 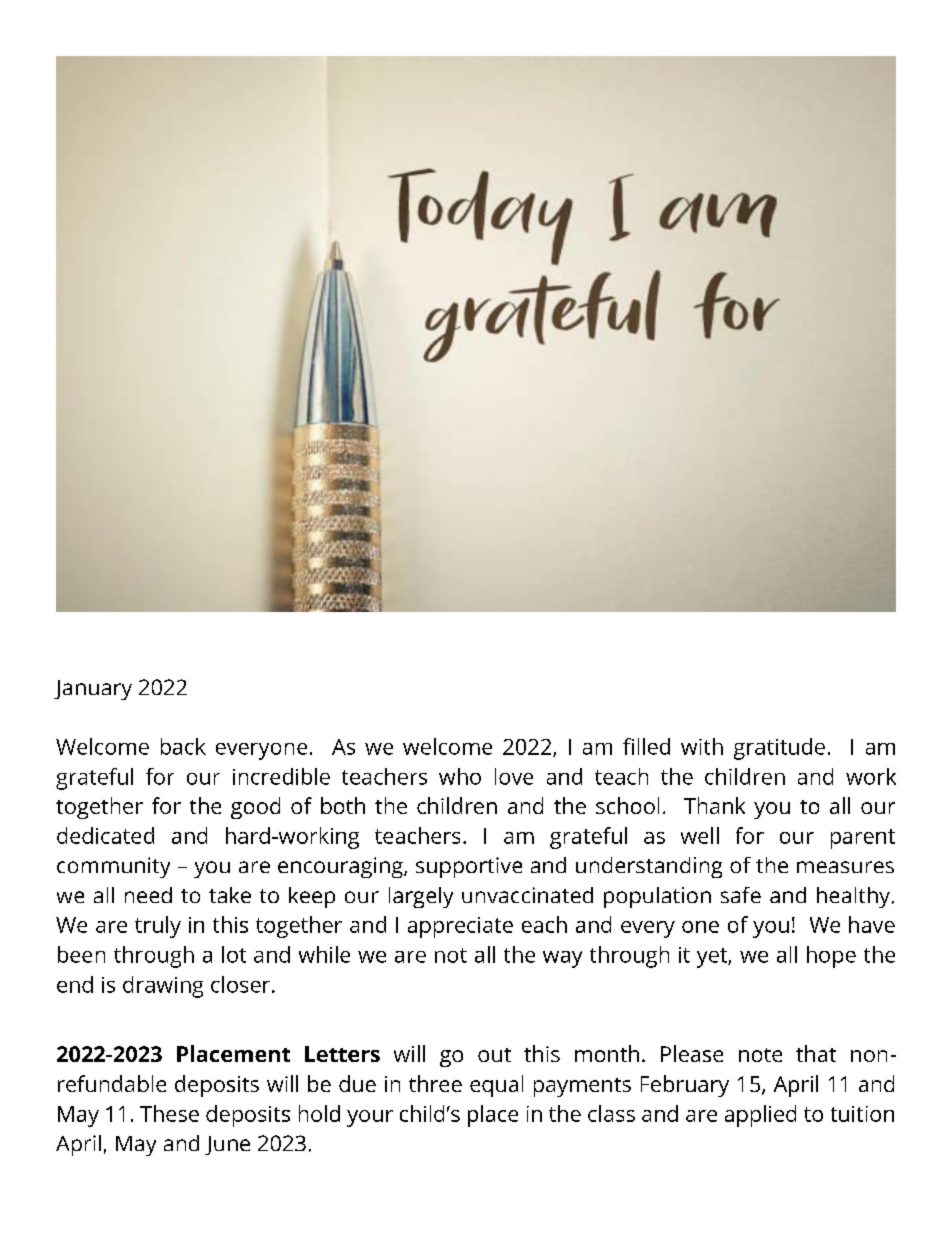 I want to click on safe, so click(x=741, y=895).
